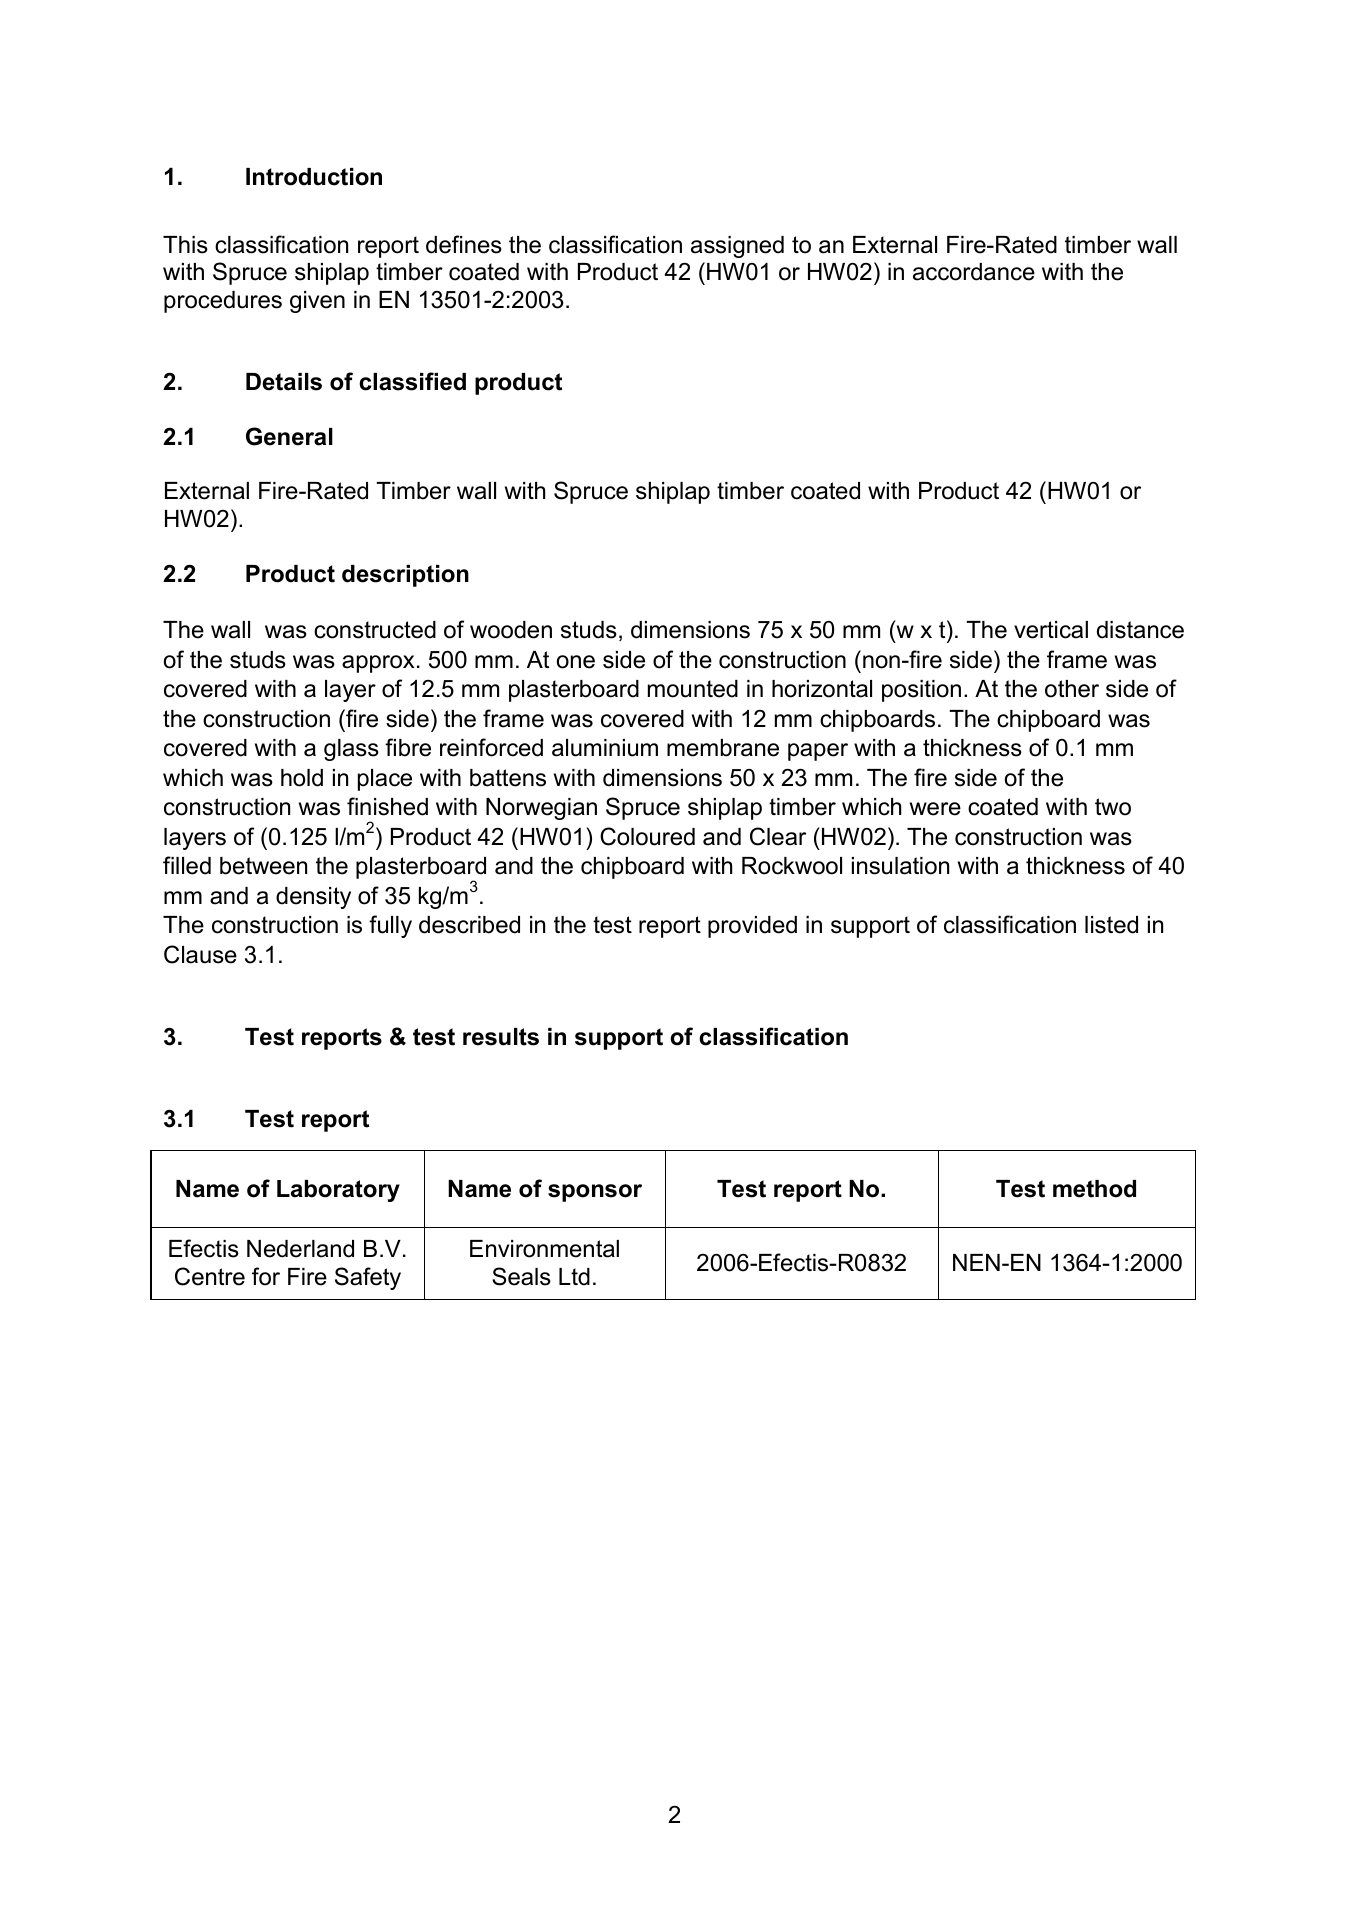  What do you see at coordinates (974, 272) in the document?
I see `accordance` at bounding box center [974, 272].
